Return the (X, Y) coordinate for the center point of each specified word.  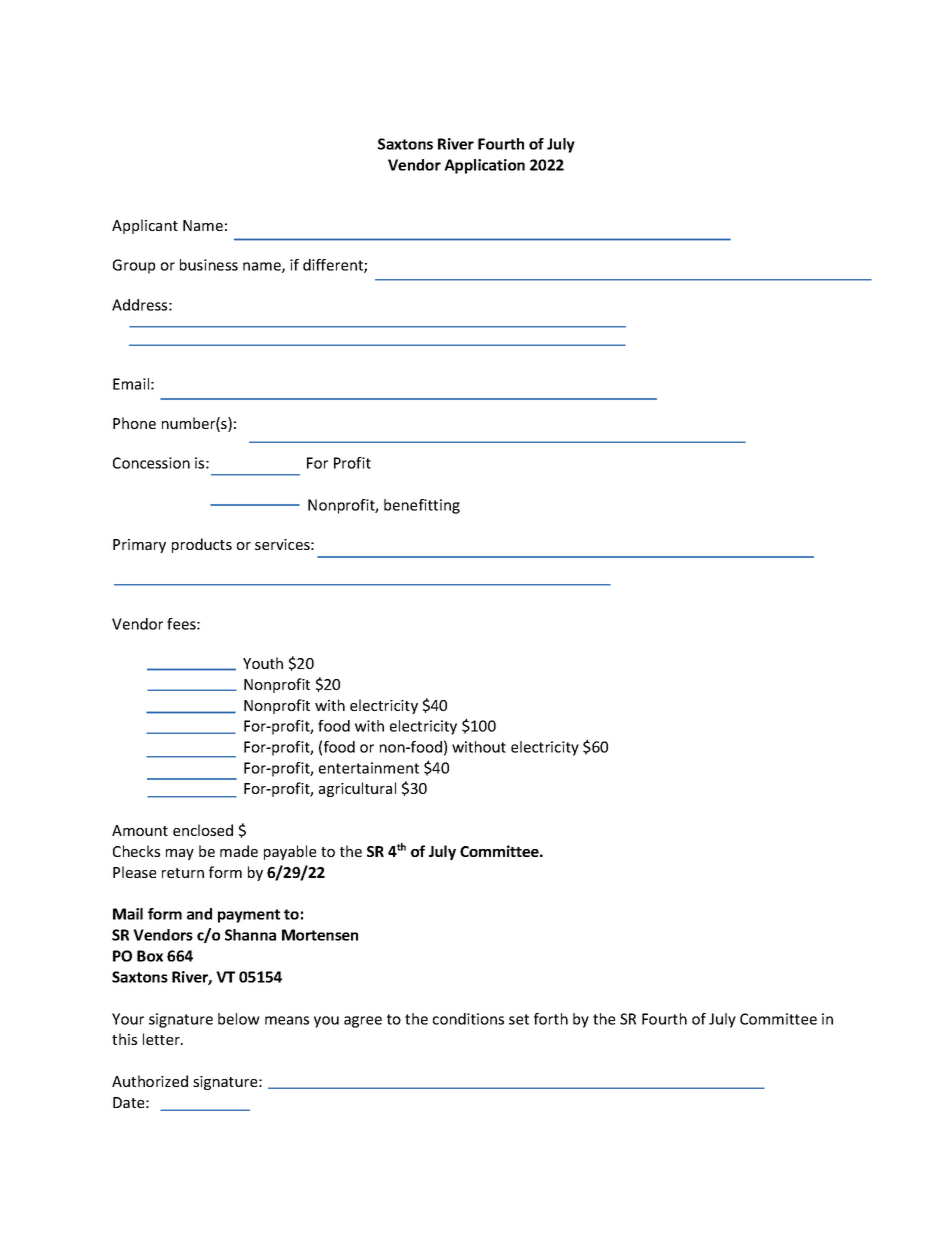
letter (162, 1039)
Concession (151, 463)
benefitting (422, 506)
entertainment (369, 768)
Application (484, 166)
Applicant (145, 226)
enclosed (203, 830)
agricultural (357, 789)
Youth (263, 663)
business (209, 265)
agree (363, 1022)
